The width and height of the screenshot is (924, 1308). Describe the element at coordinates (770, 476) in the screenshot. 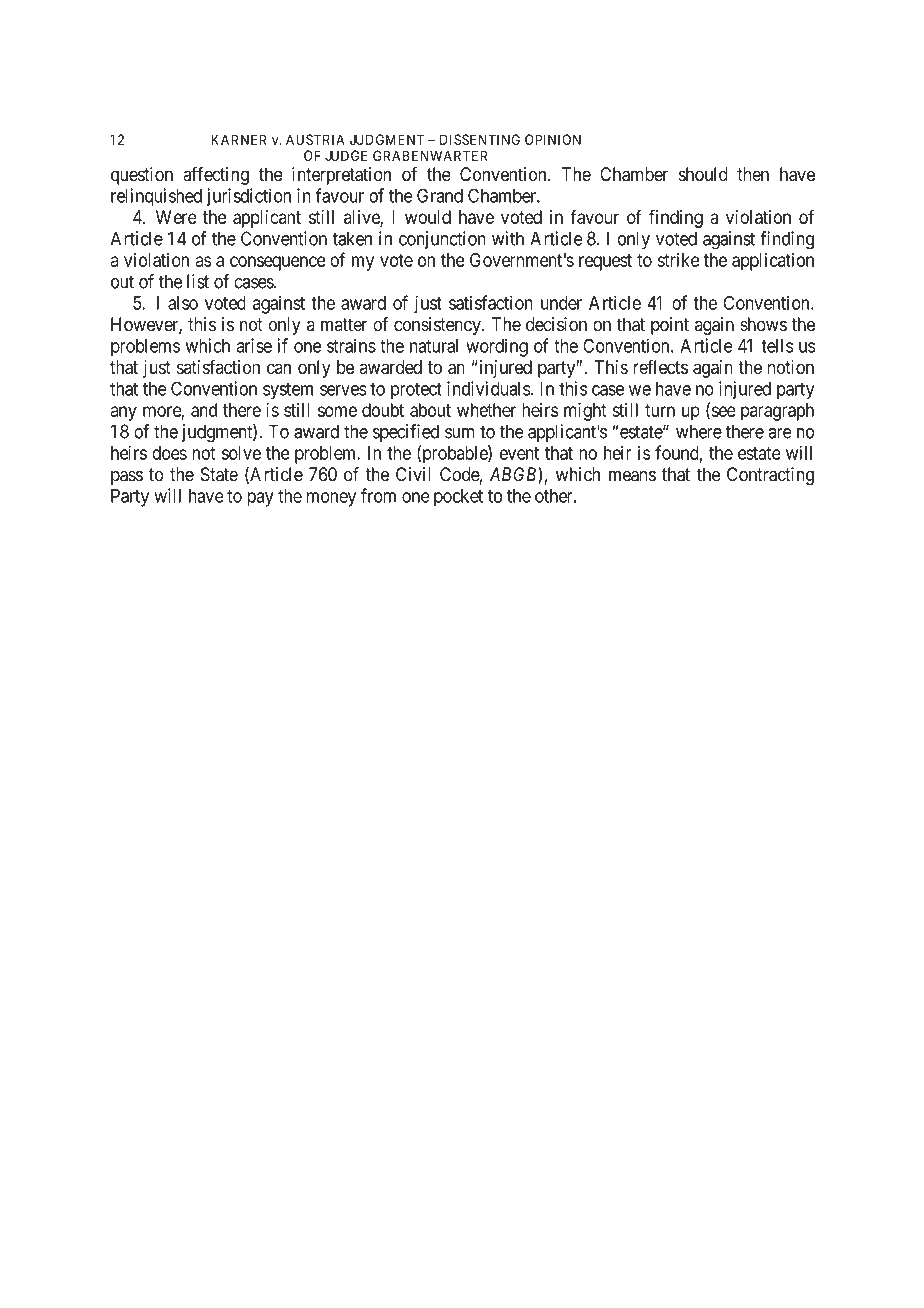

I see `Contracting` at that location.
